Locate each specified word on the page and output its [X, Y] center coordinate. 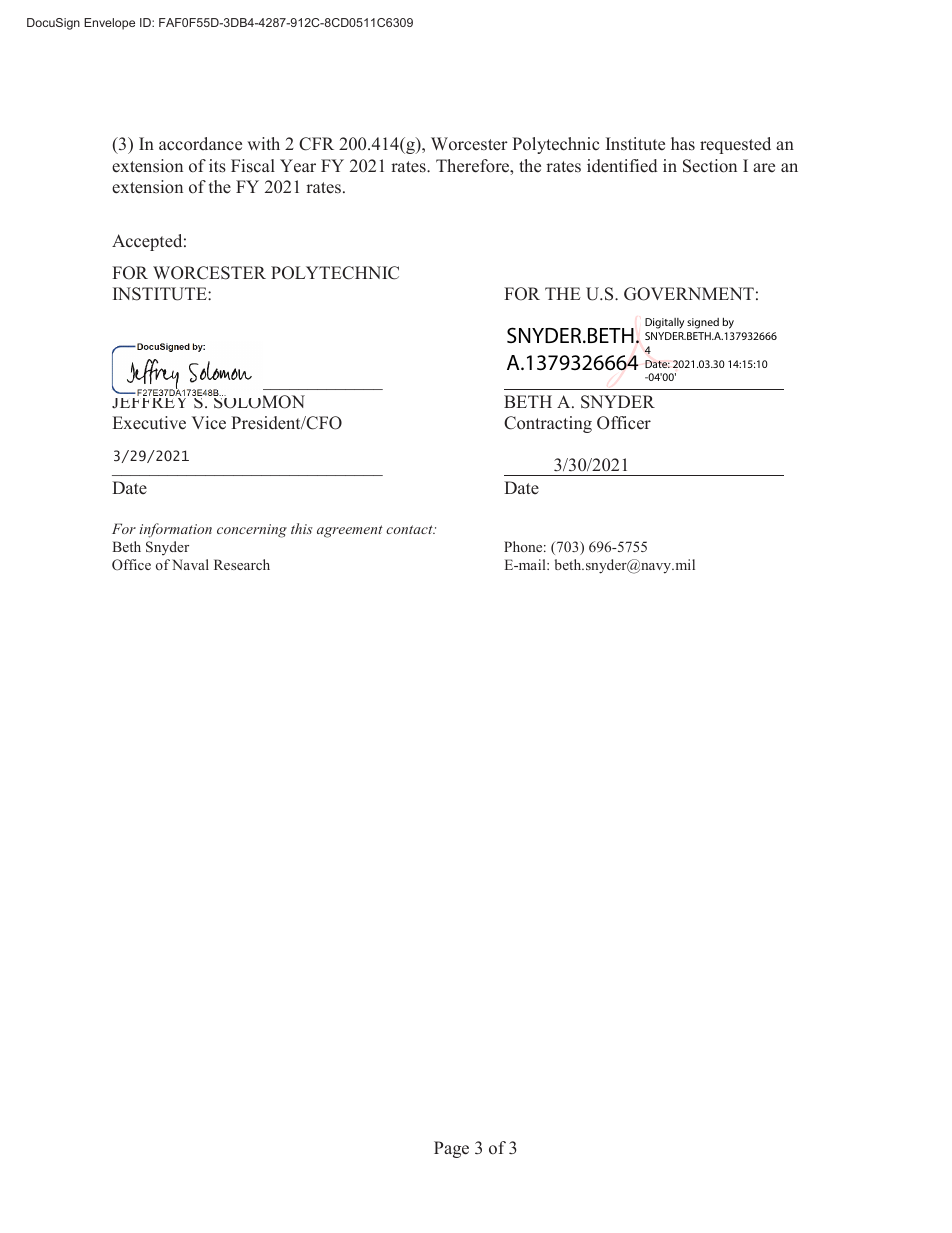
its [217, 166]
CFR [316, 144]
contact [410, 529]
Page [451, 1149]
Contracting [548, 424]
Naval [190, 564]
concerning [252, 531]
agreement [350, 531]
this [302, 528]
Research [242, 564]
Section [710, 166]
